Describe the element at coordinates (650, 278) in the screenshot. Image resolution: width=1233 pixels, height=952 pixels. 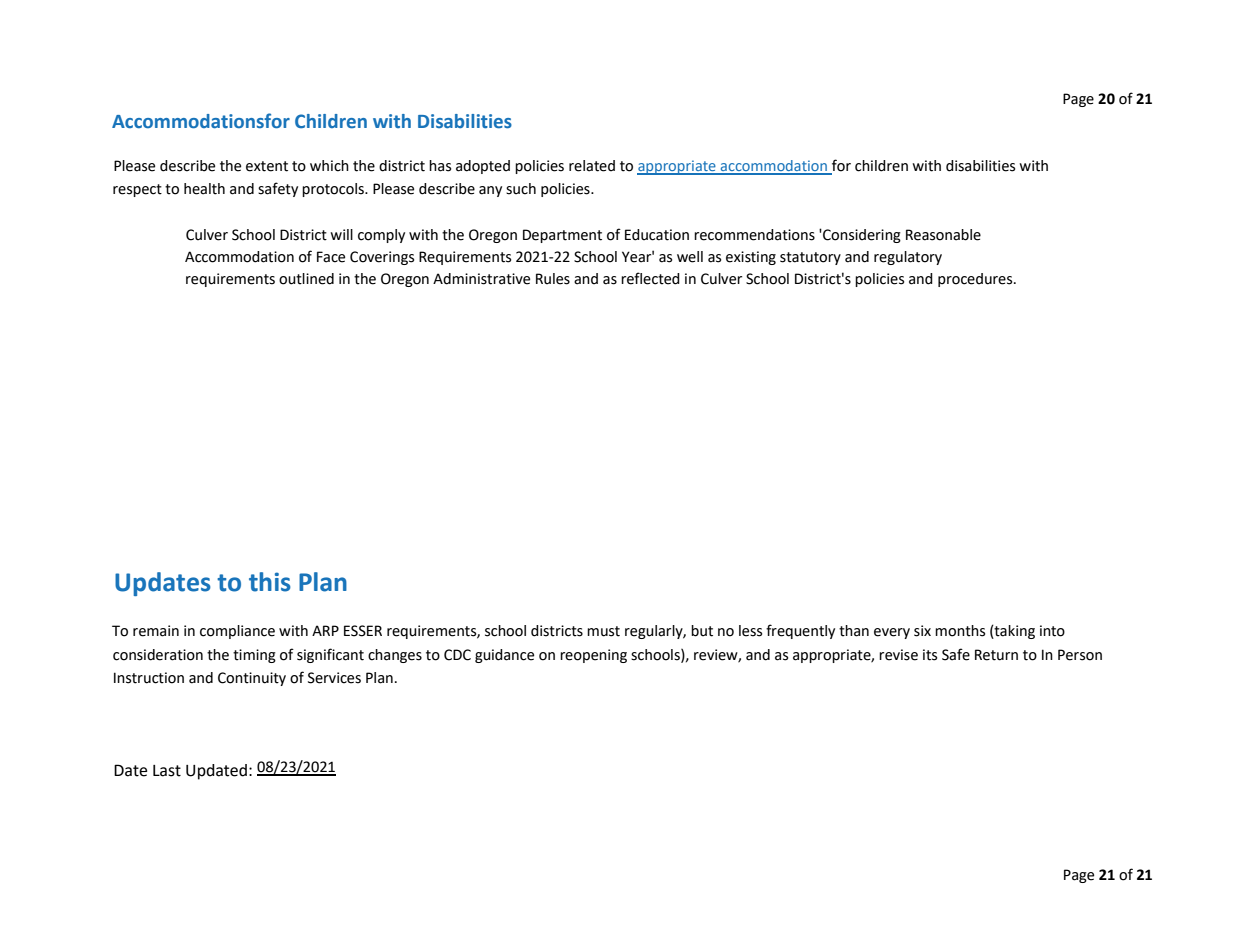
I see `reflected` at that location.
